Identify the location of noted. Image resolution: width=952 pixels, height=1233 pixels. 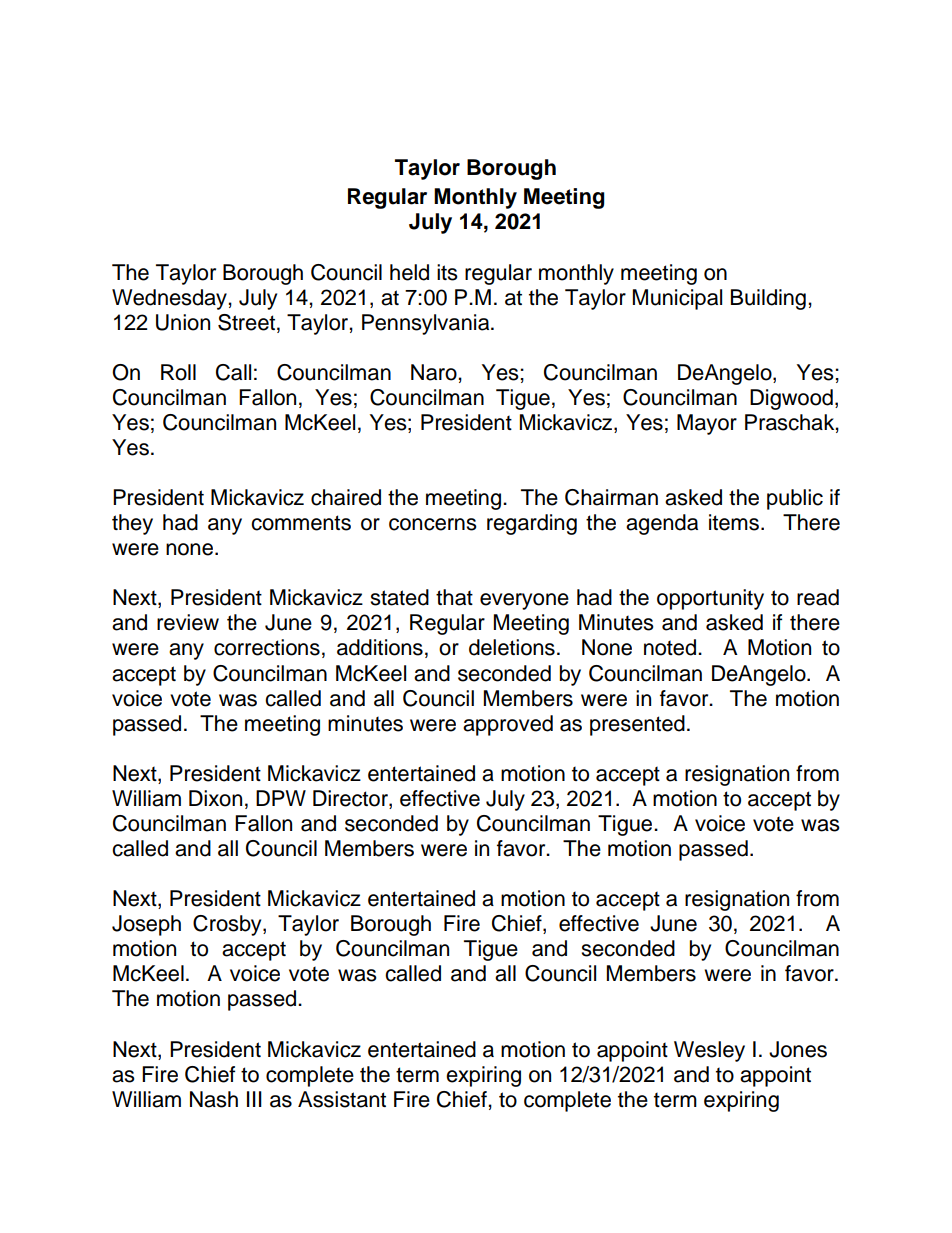
(671, 647).
